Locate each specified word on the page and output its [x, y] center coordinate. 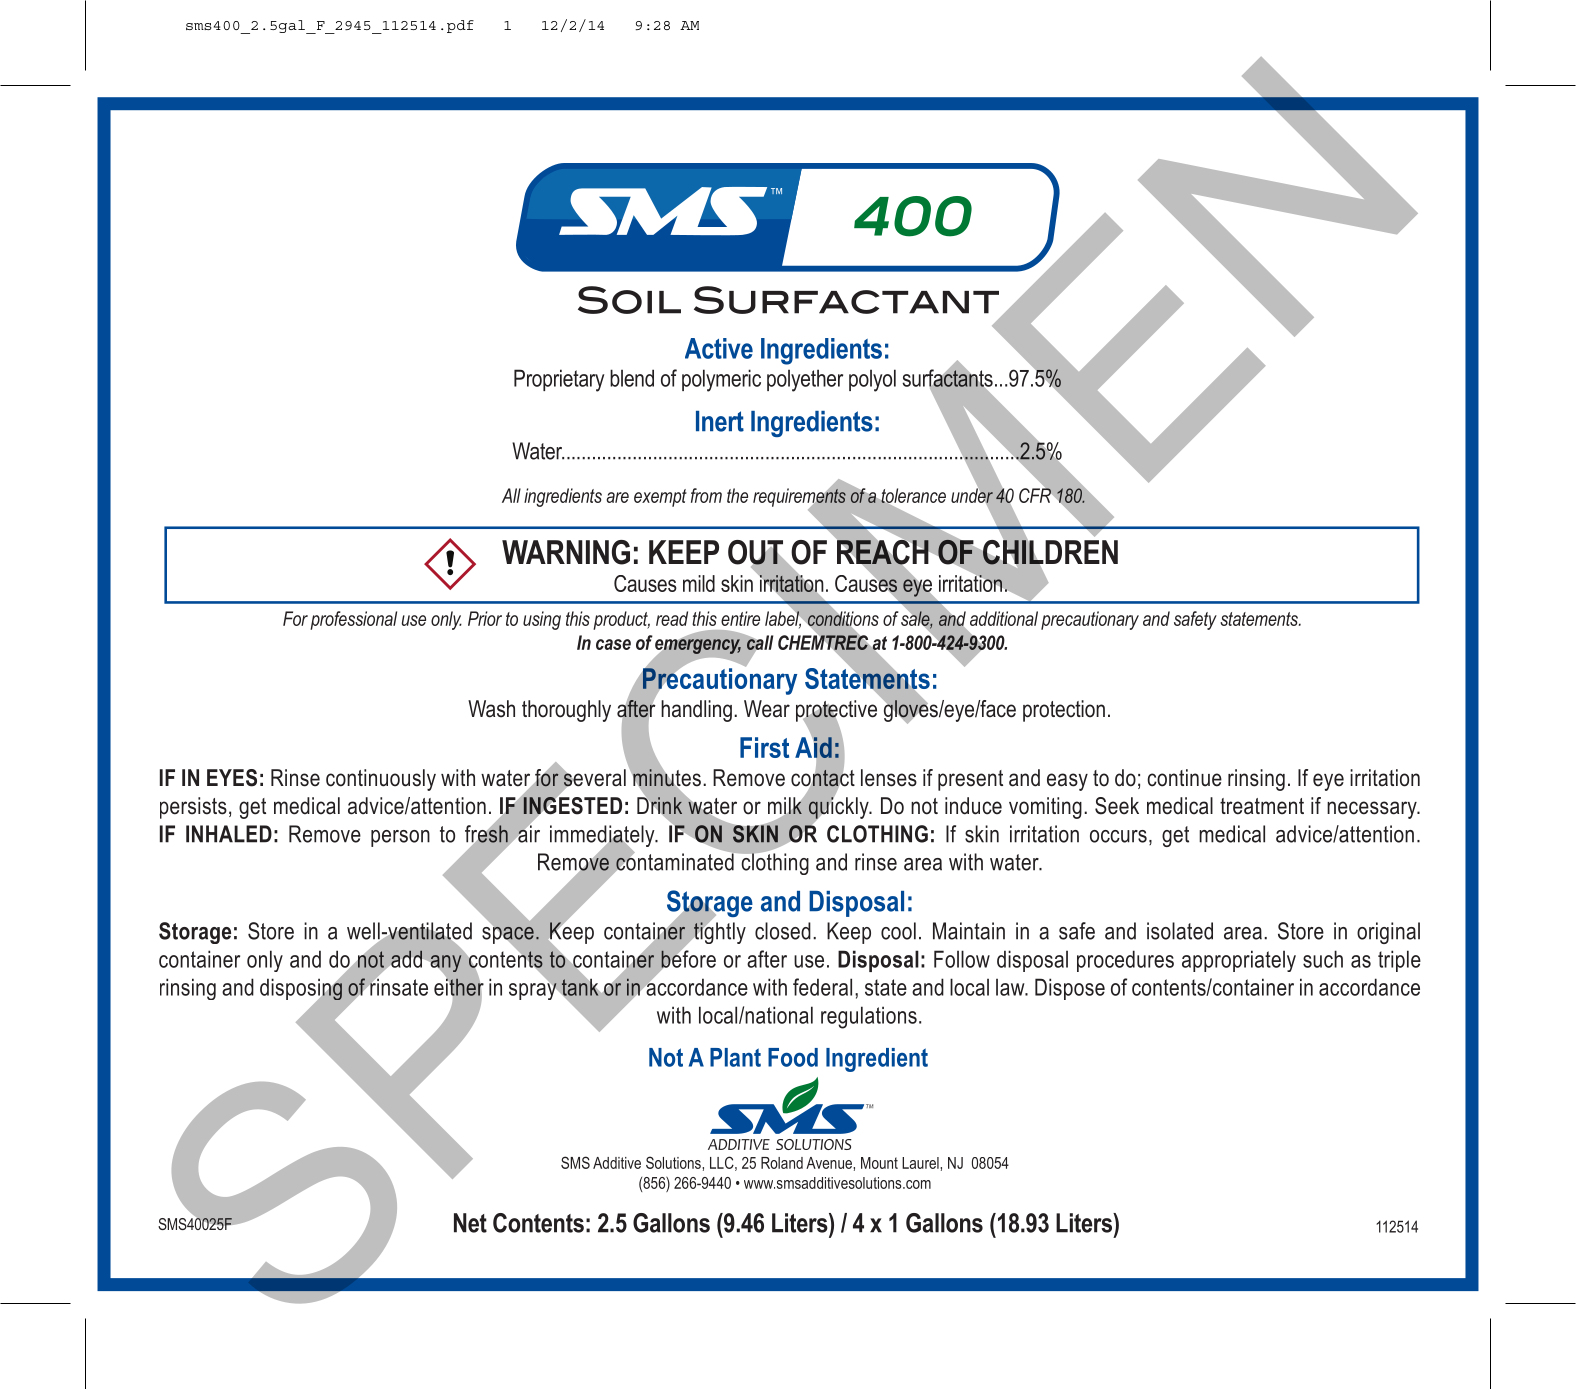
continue [1184, 778]
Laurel [921, 1163]
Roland [782, 1163]
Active [719, 348]
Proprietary [559, 380]
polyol [872, 380]
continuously [381, 780]
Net [470, 1223]
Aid [814, 747]
